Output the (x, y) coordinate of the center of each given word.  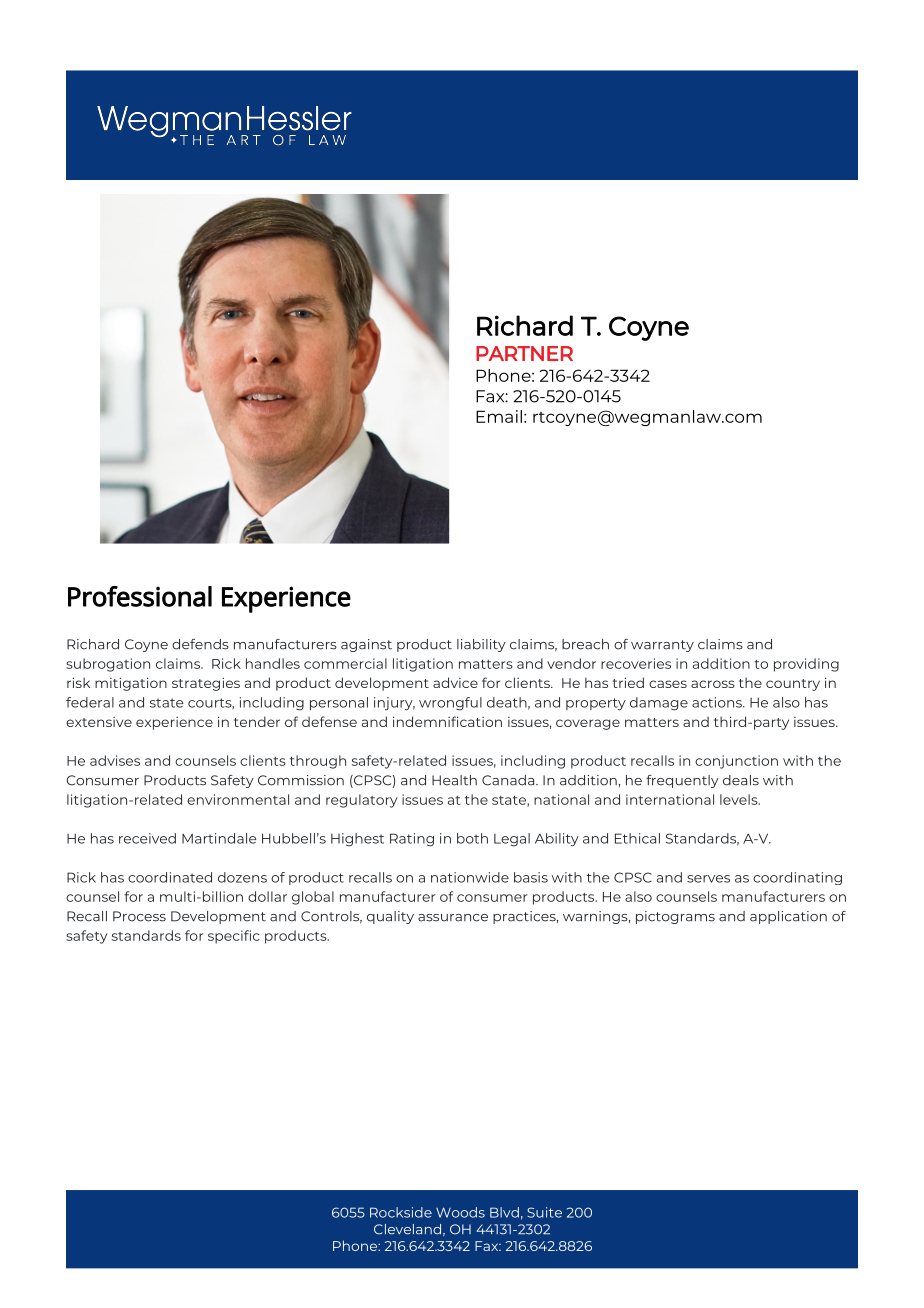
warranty (662, 646)
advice (455, 682)
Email (499, 416)
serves (708, 879)
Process (139, 916)
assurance (453, 918)
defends (200, 644)
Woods (460, 1212)
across (713, 684)
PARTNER (524, 353)
